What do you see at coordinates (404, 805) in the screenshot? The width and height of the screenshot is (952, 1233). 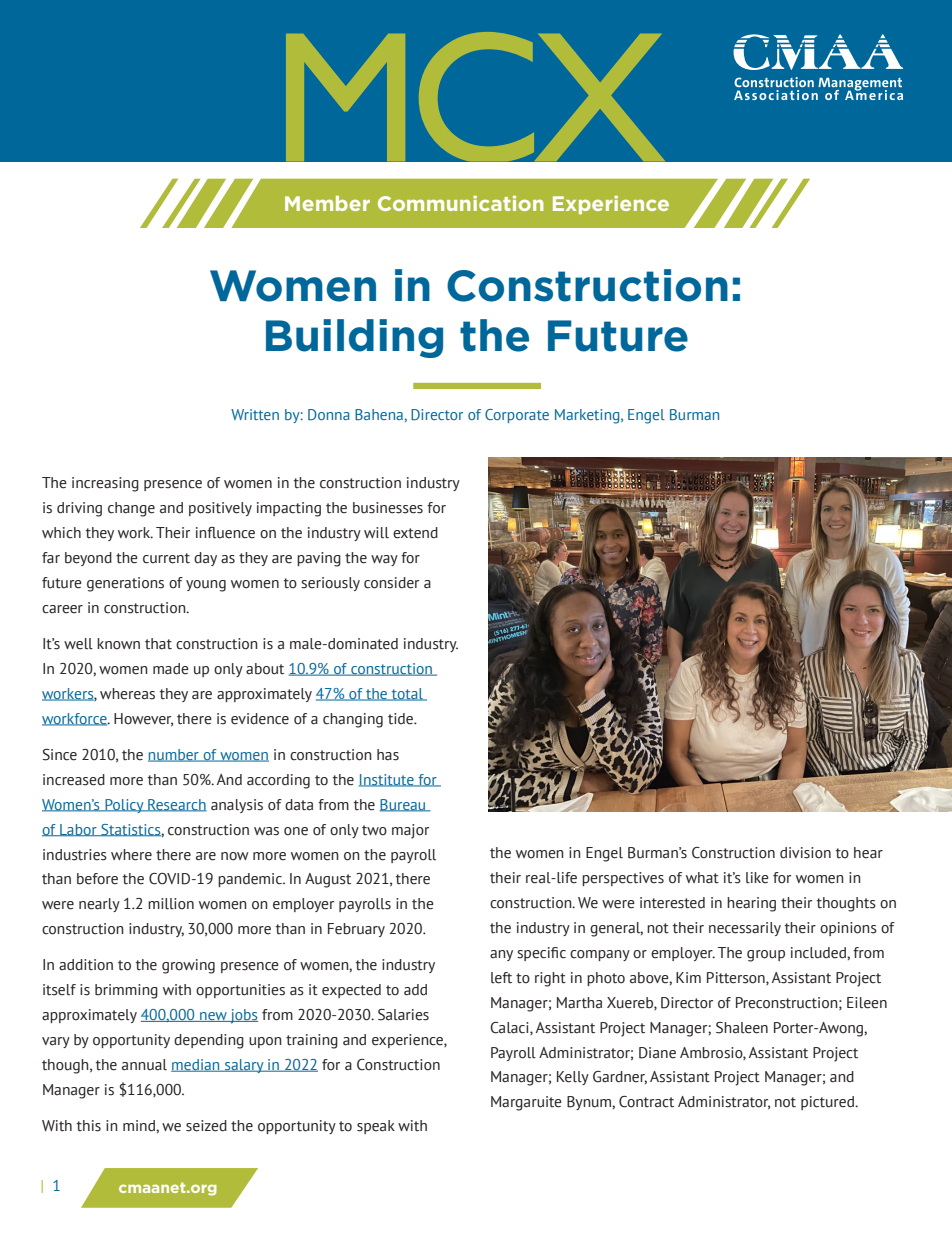 I see `Bureau` at bounding box center [404, 805].
